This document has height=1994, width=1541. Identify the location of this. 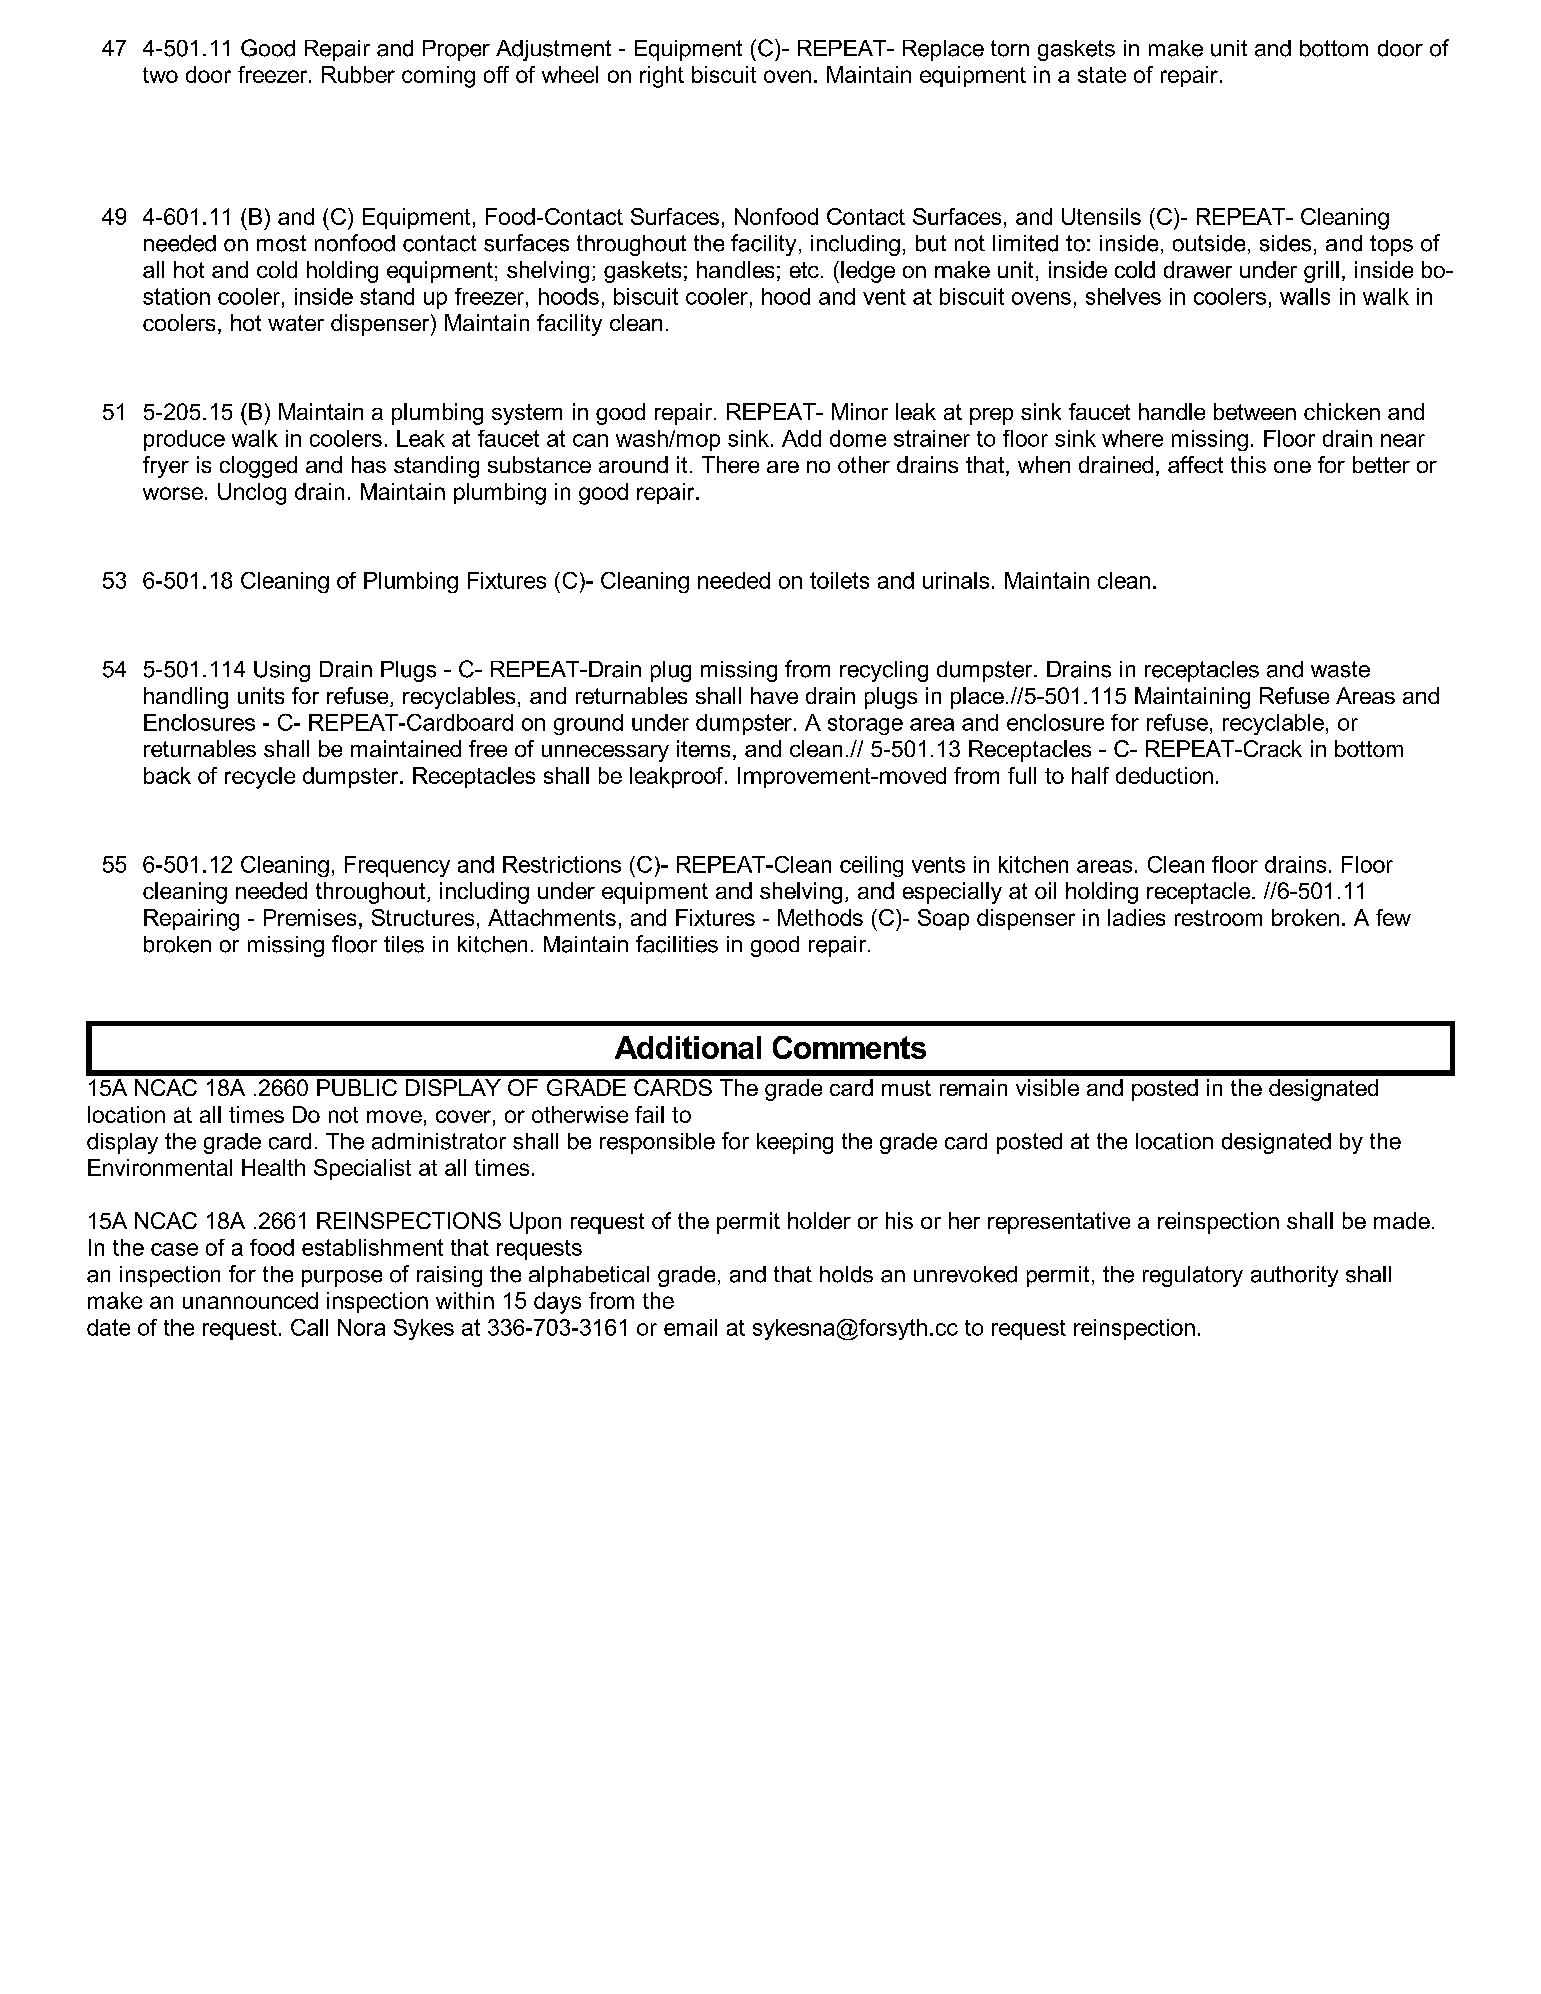
(1248, 464).
